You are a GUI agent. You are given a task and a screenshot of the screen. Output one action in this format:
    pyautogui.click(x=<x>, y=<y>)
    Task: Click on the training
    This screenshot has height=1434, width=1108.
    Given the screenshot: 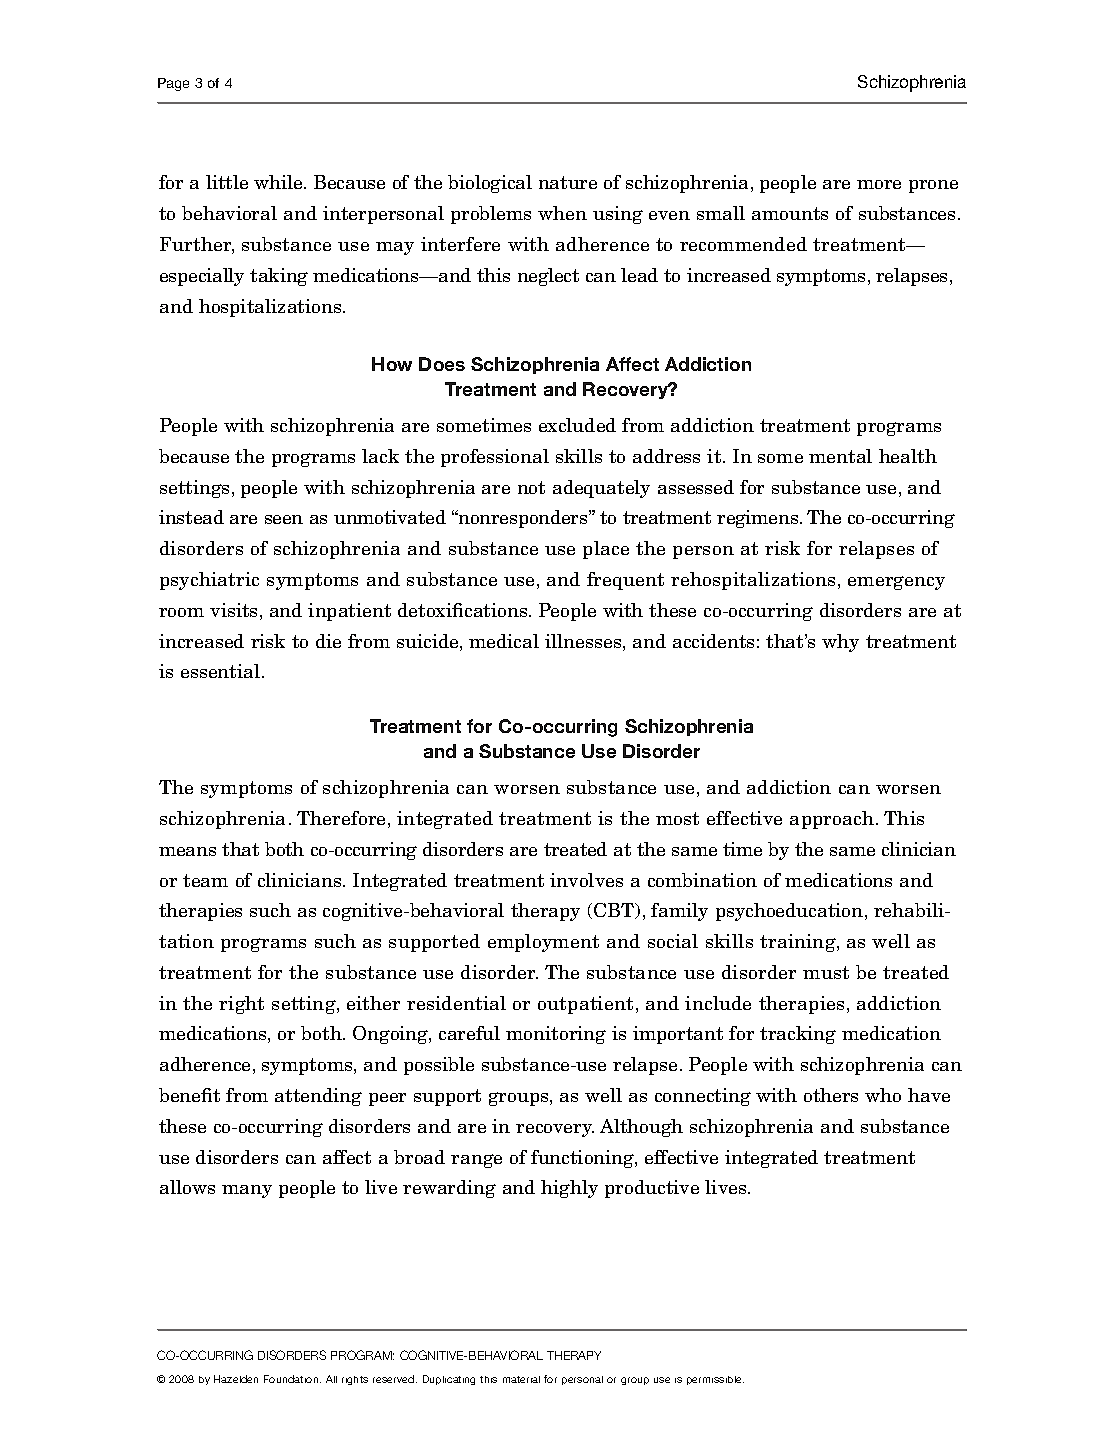 What is the action you would take?
    pyautogui.click(x=799, y=943)
